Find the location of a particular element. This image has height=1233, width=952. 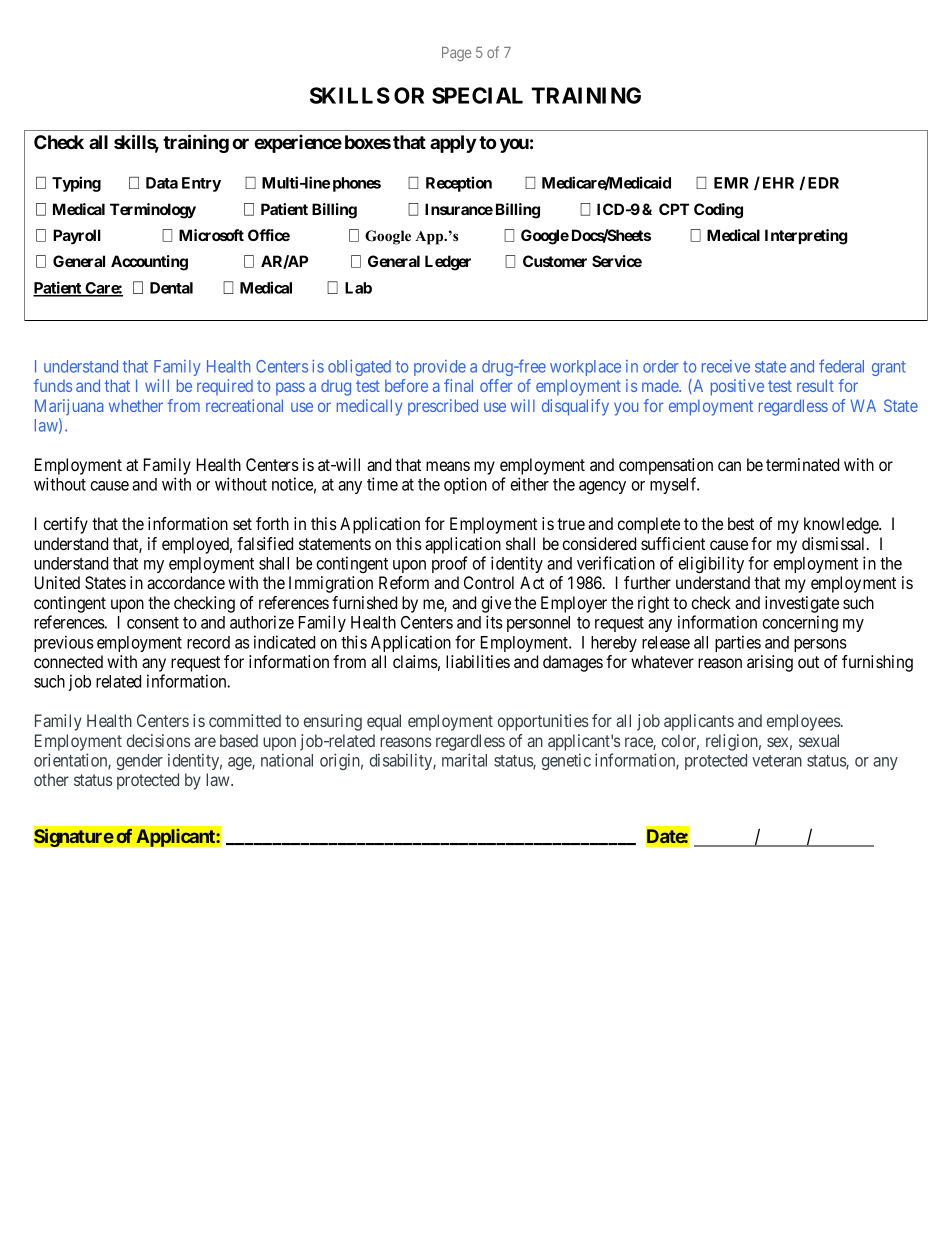

EHR is located at coordinates (778, 183).
